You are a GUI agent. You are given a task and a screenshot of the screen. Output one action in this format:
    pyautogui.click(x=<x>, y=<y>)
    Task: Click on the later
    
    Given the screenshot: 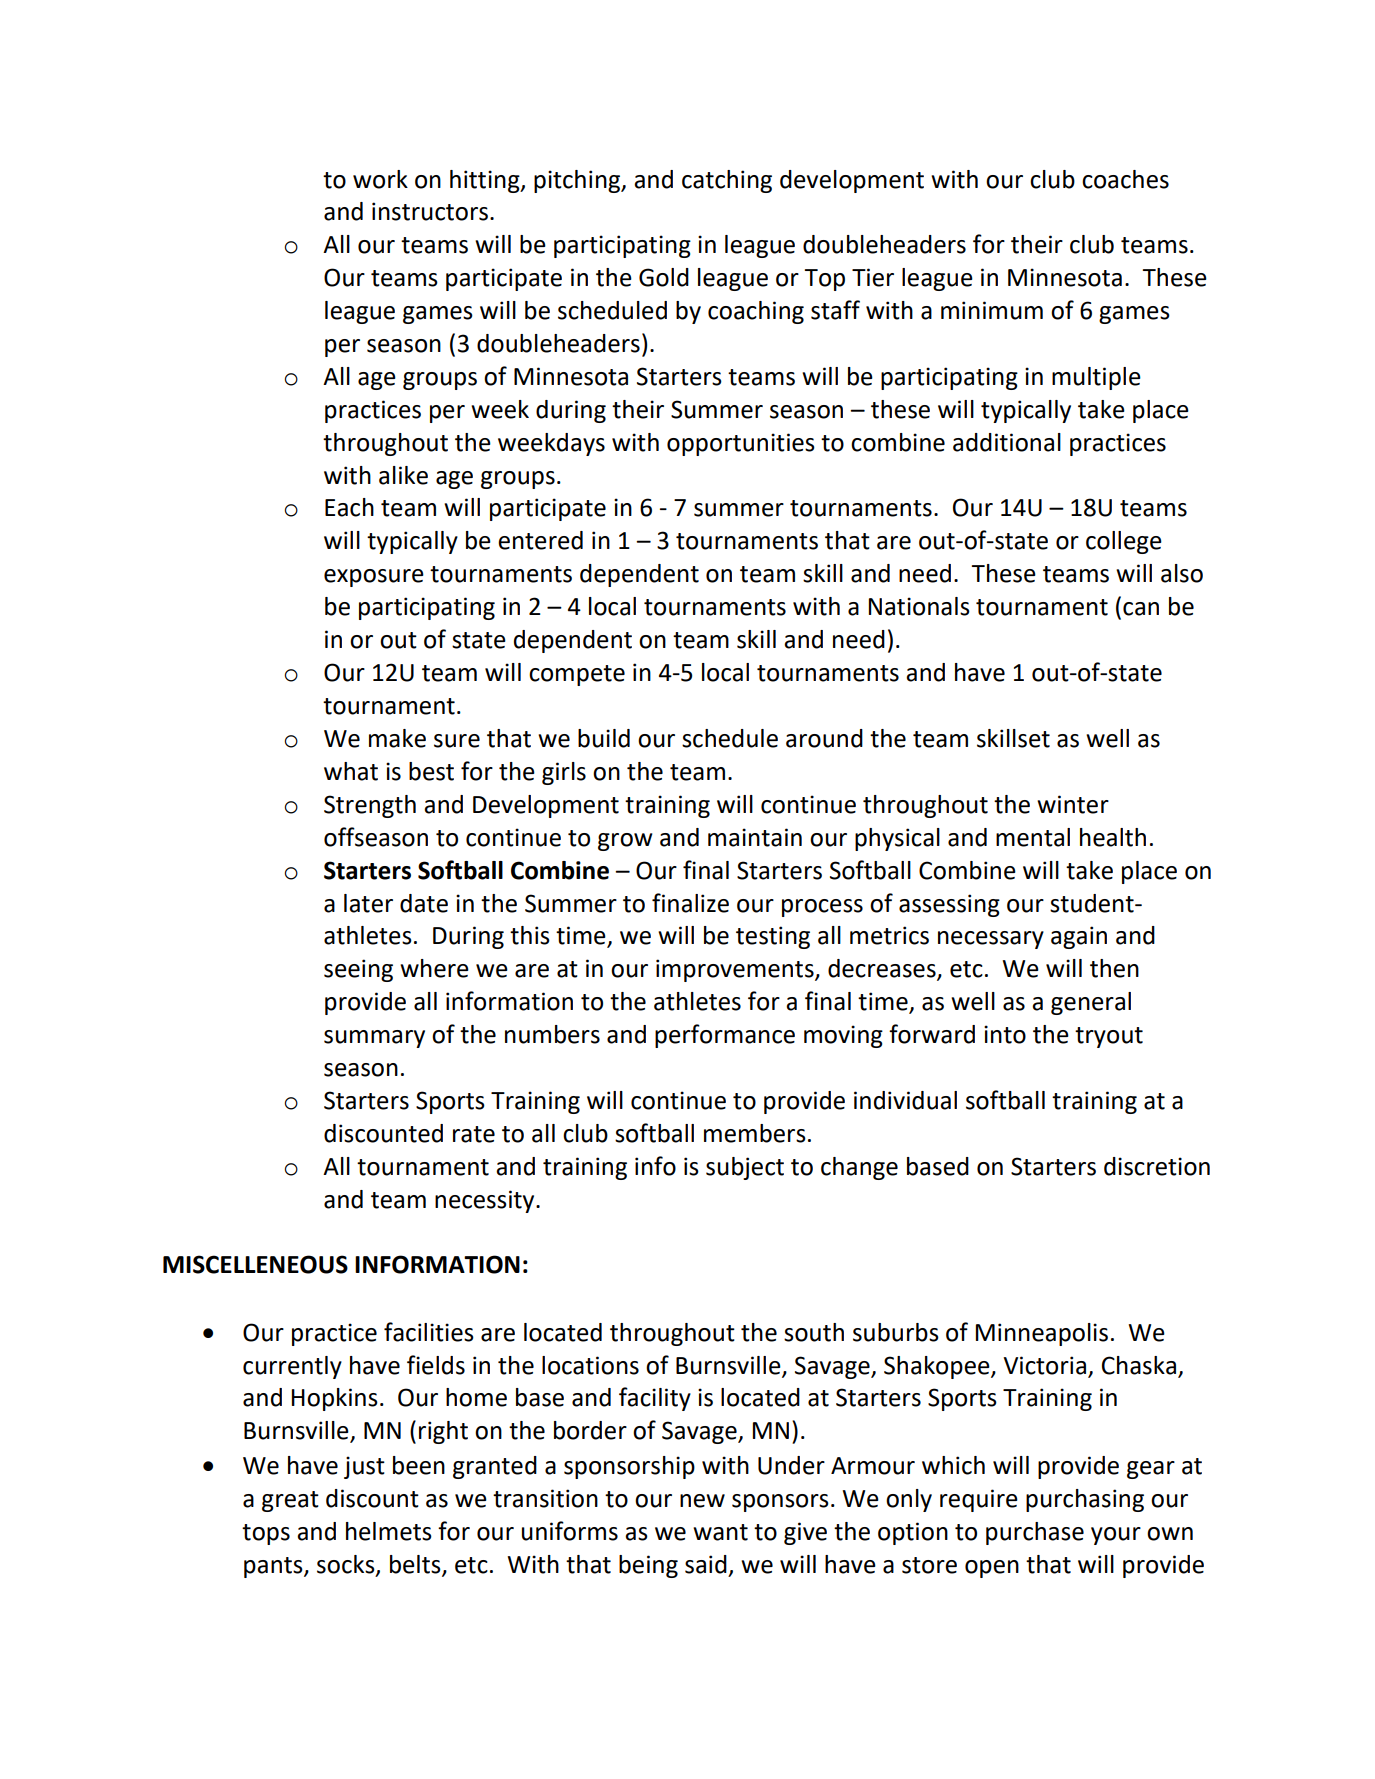 What is the action you would take?
    pyautogui.click(x=368, y=903)
